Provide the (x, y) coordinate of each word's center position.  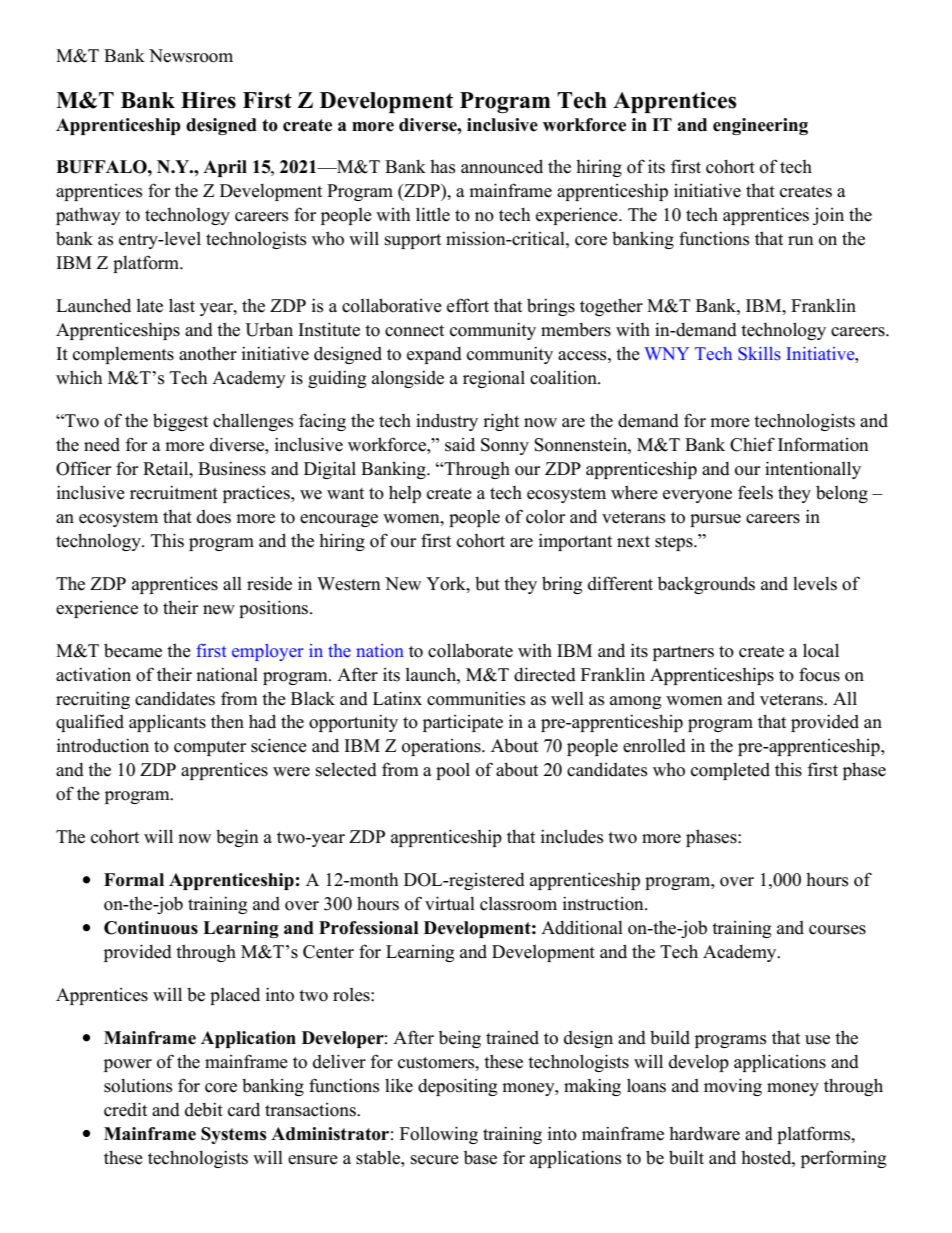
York (447, 584)
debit (204, 1109)
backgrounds (706, 585)
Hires (208, 100)
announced (502, 166)
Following (439, 1135)
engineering (760, 126)
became (133, 650)
